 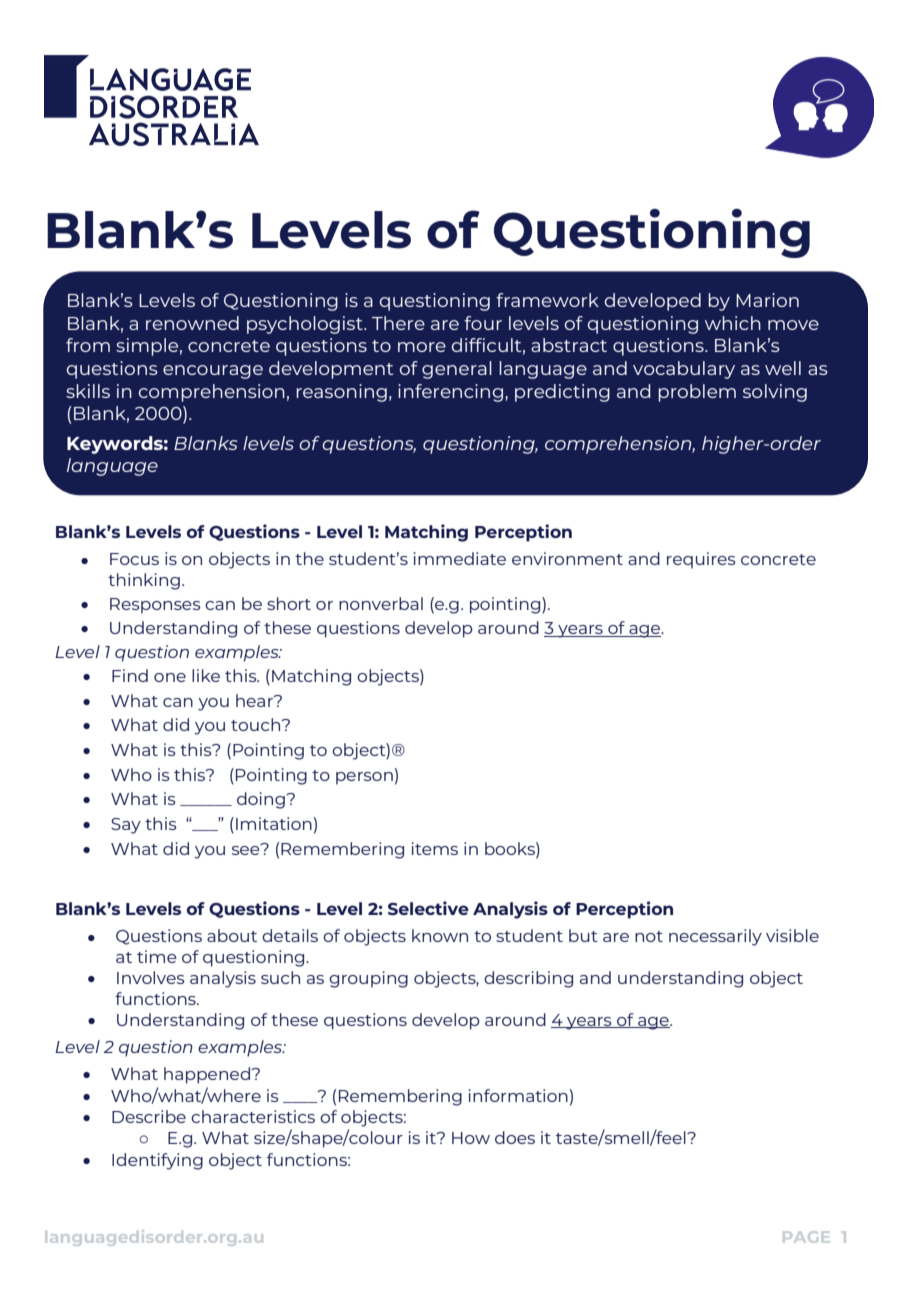 I want to click on which, so click(x=733, y=323).
